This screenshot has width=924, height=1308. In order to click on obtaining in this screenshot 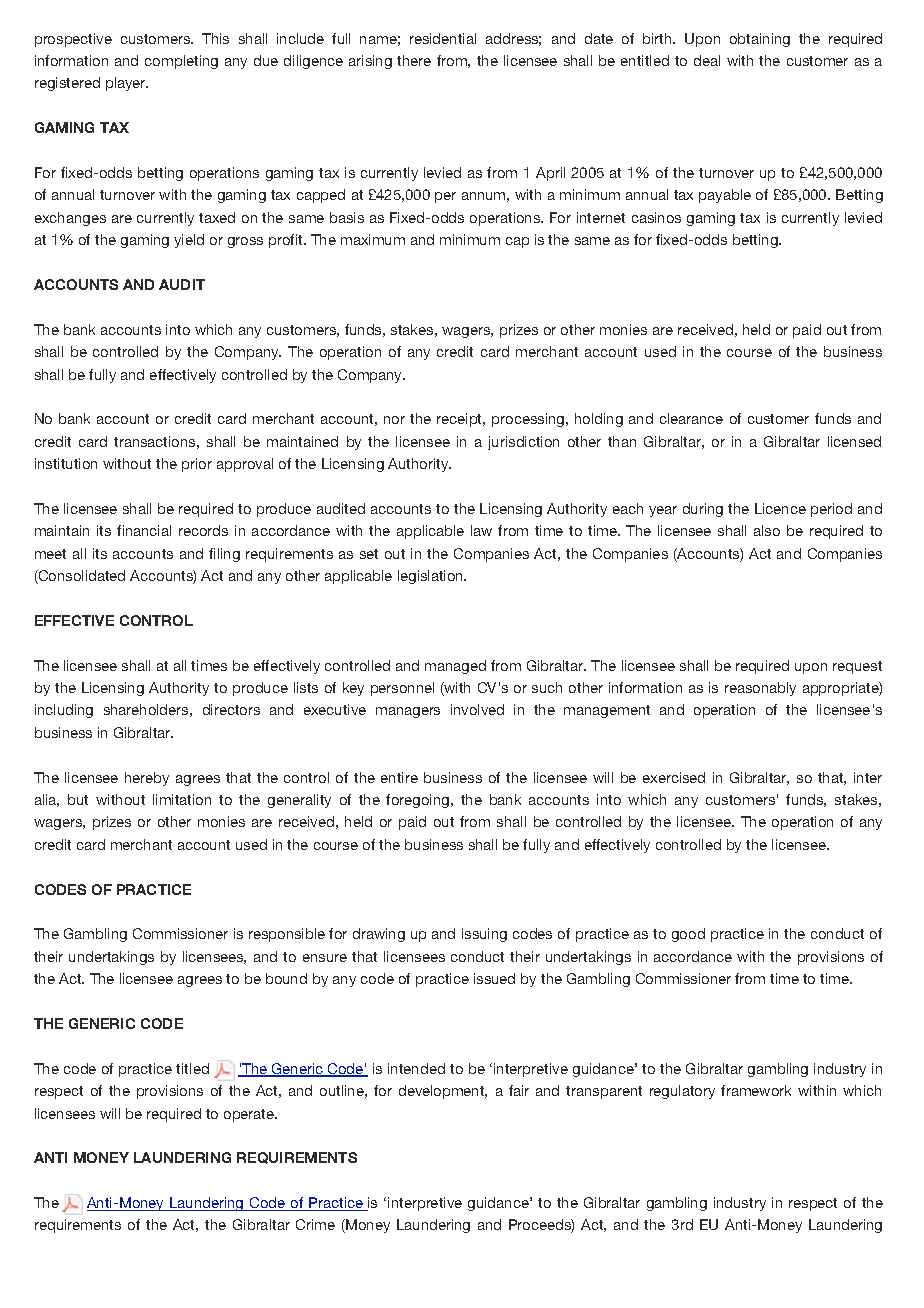, I will do `click(760, 40)`.
